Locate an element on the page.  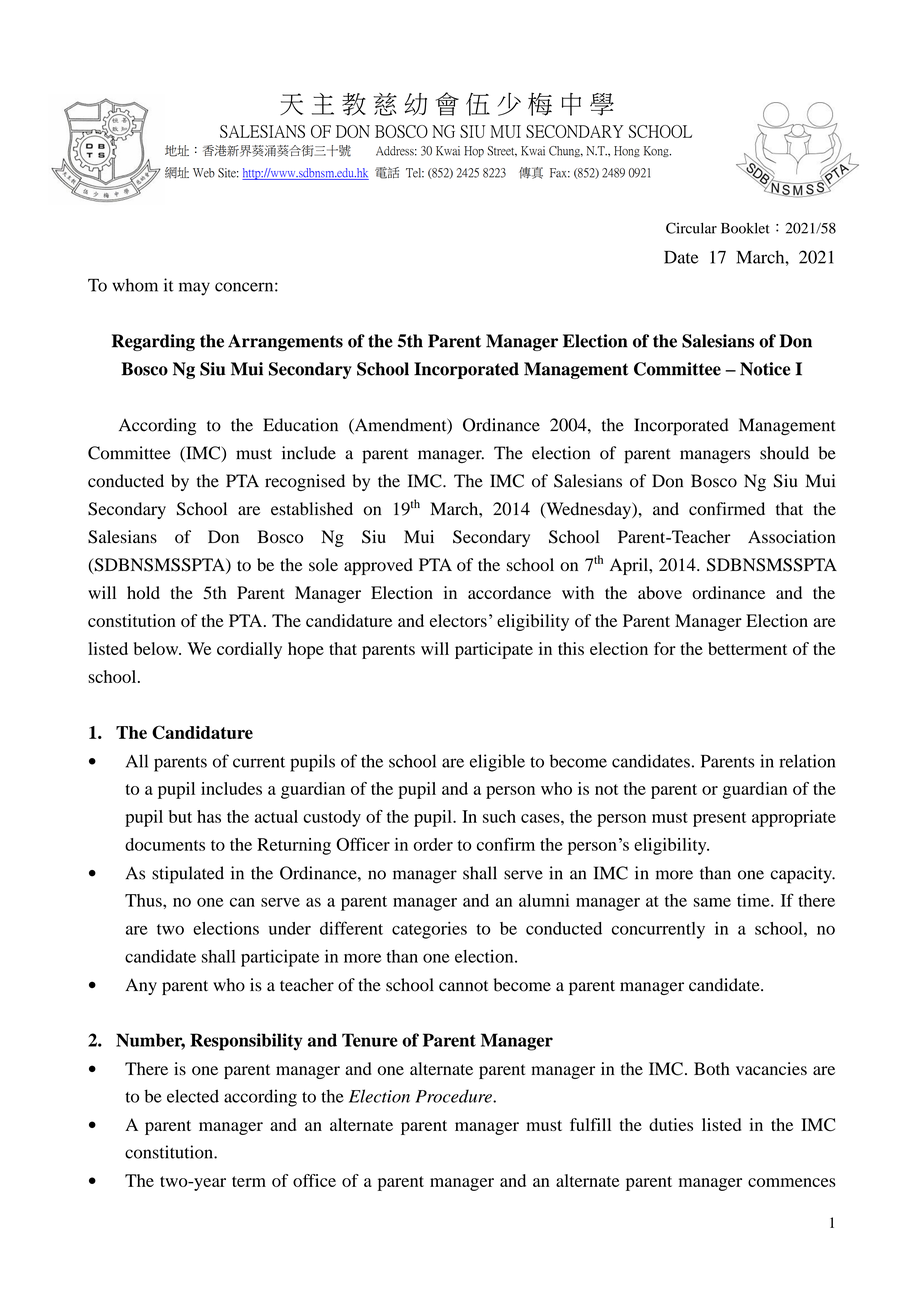
Street is located at coordinates (502, 151).
